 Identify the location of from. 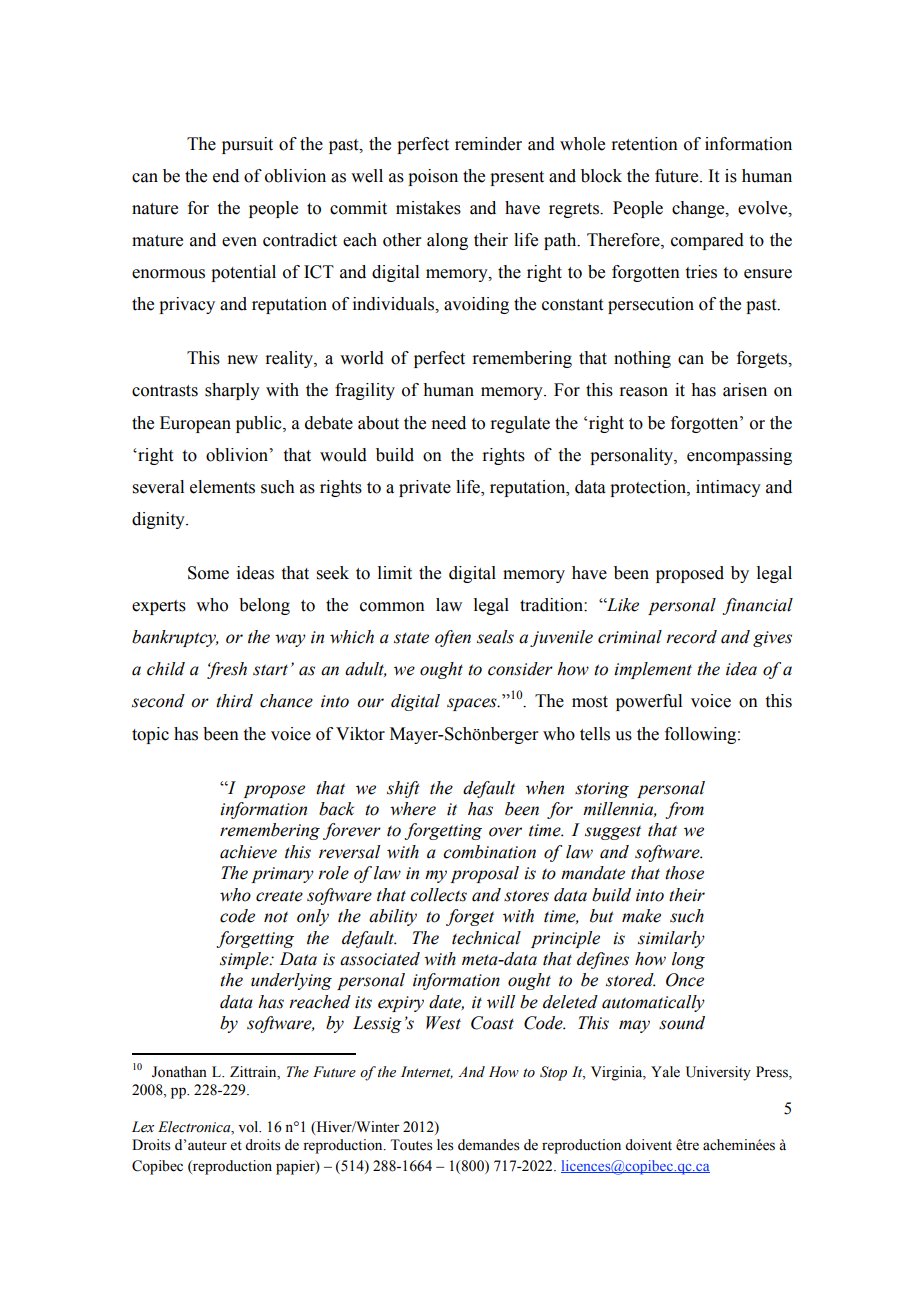
(684, 810).
